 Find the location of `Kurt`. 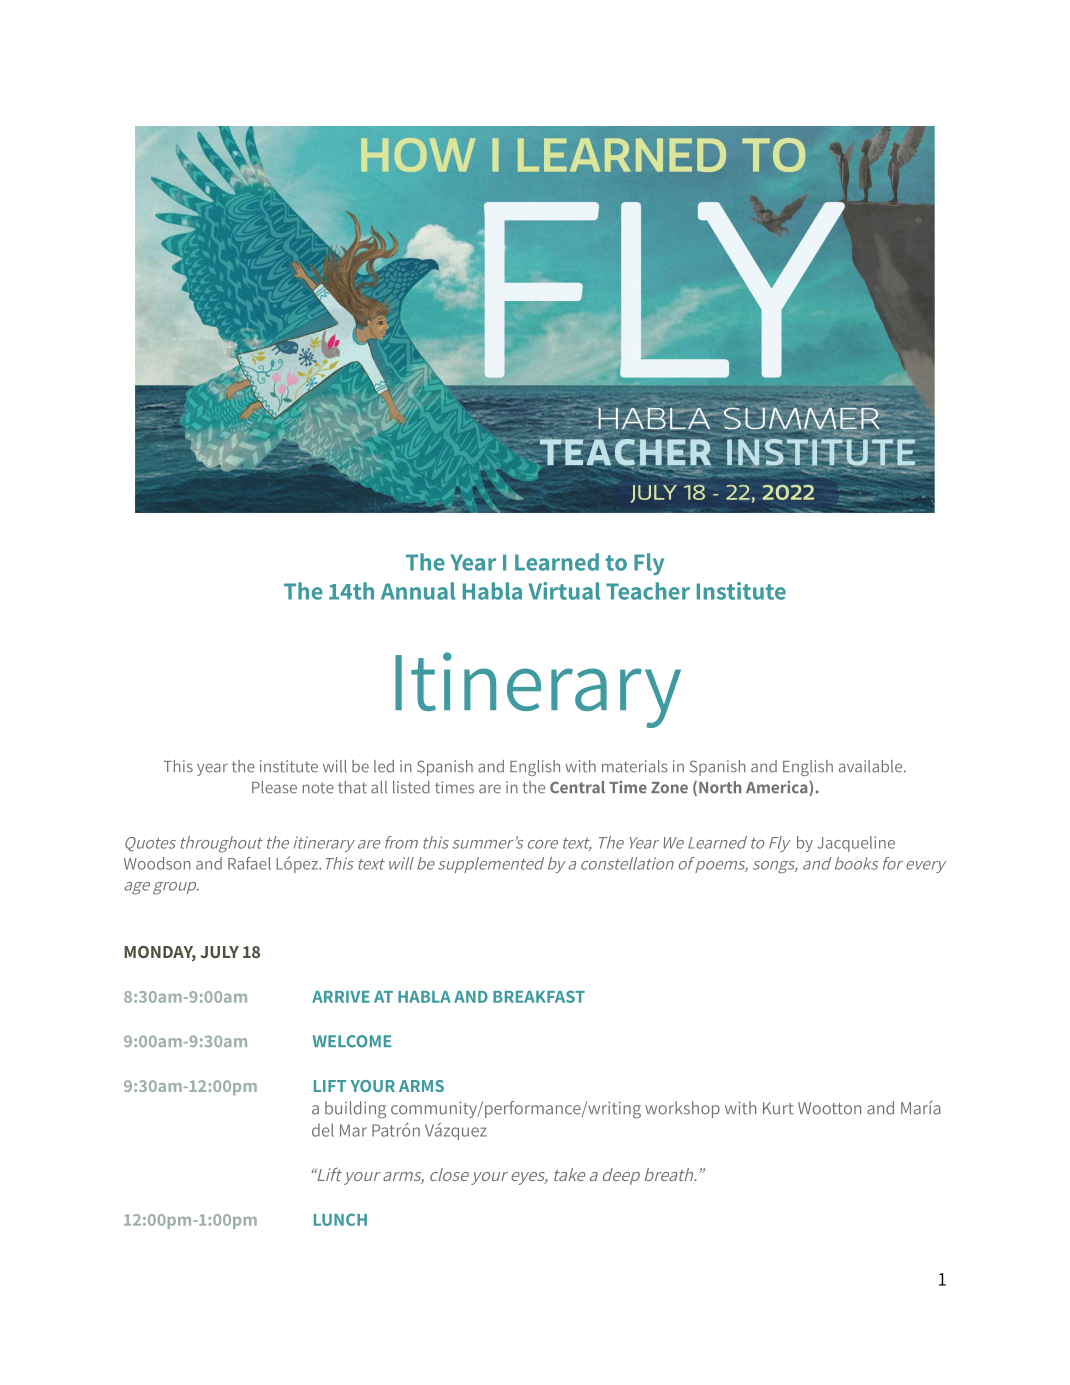

Kurt is located at coordinates (778, 1108).
